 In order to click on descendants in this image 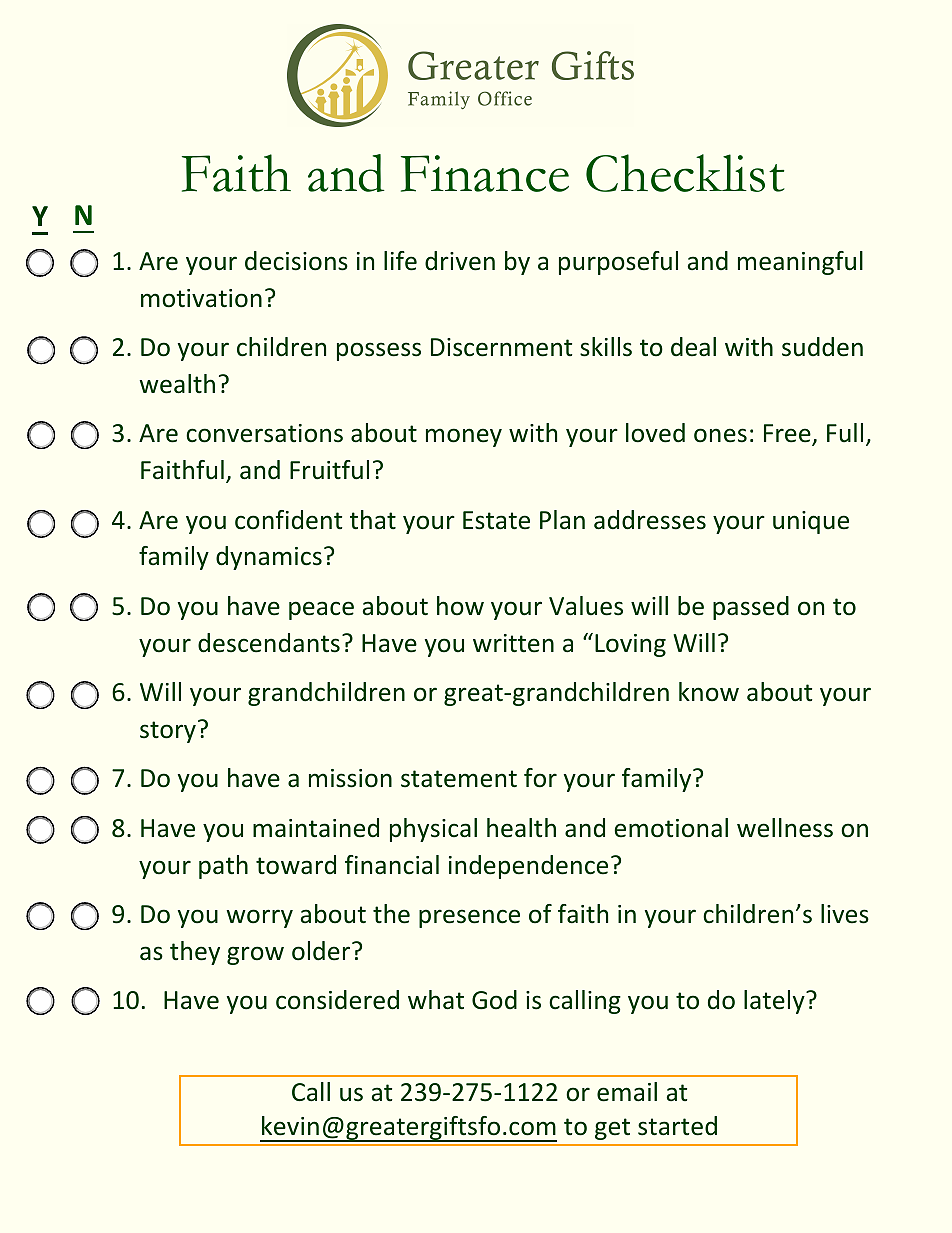, I will do `click(269, 643)`.
